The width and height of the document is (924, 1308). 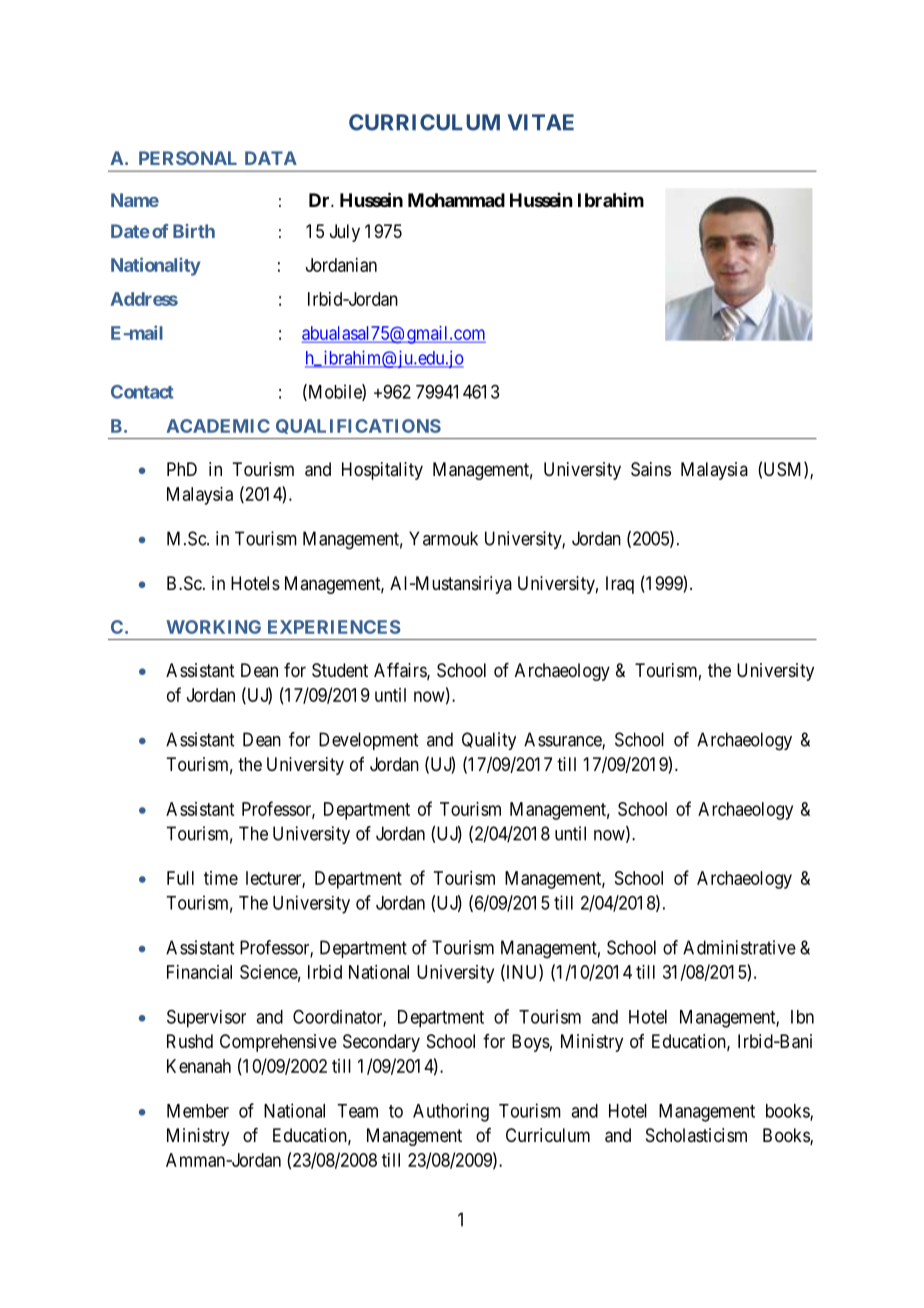 I want to click on Quality, so click(x=489, y=741).
